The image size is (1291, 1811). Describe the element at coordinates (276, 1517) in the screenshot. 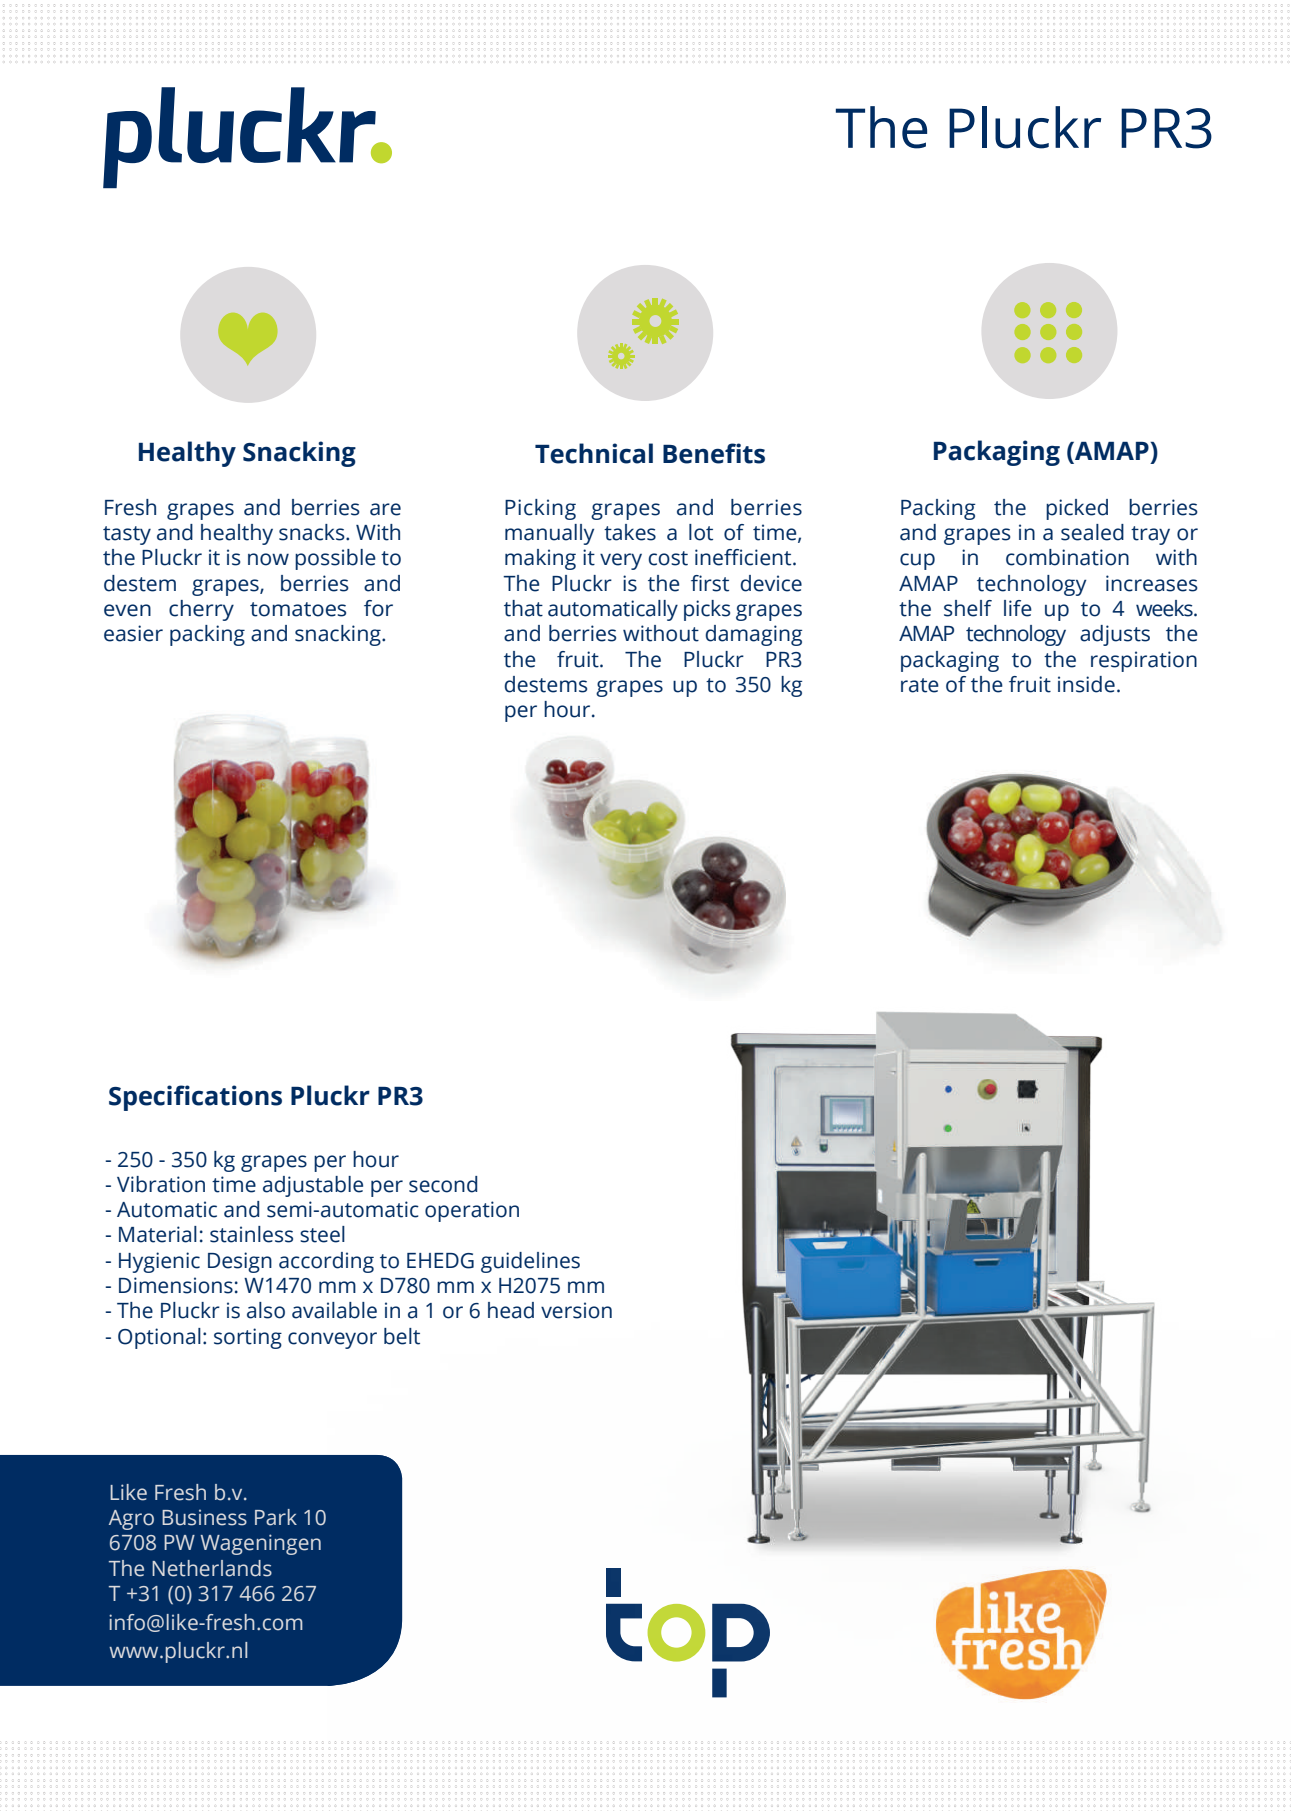

I see `Park` at that location.
